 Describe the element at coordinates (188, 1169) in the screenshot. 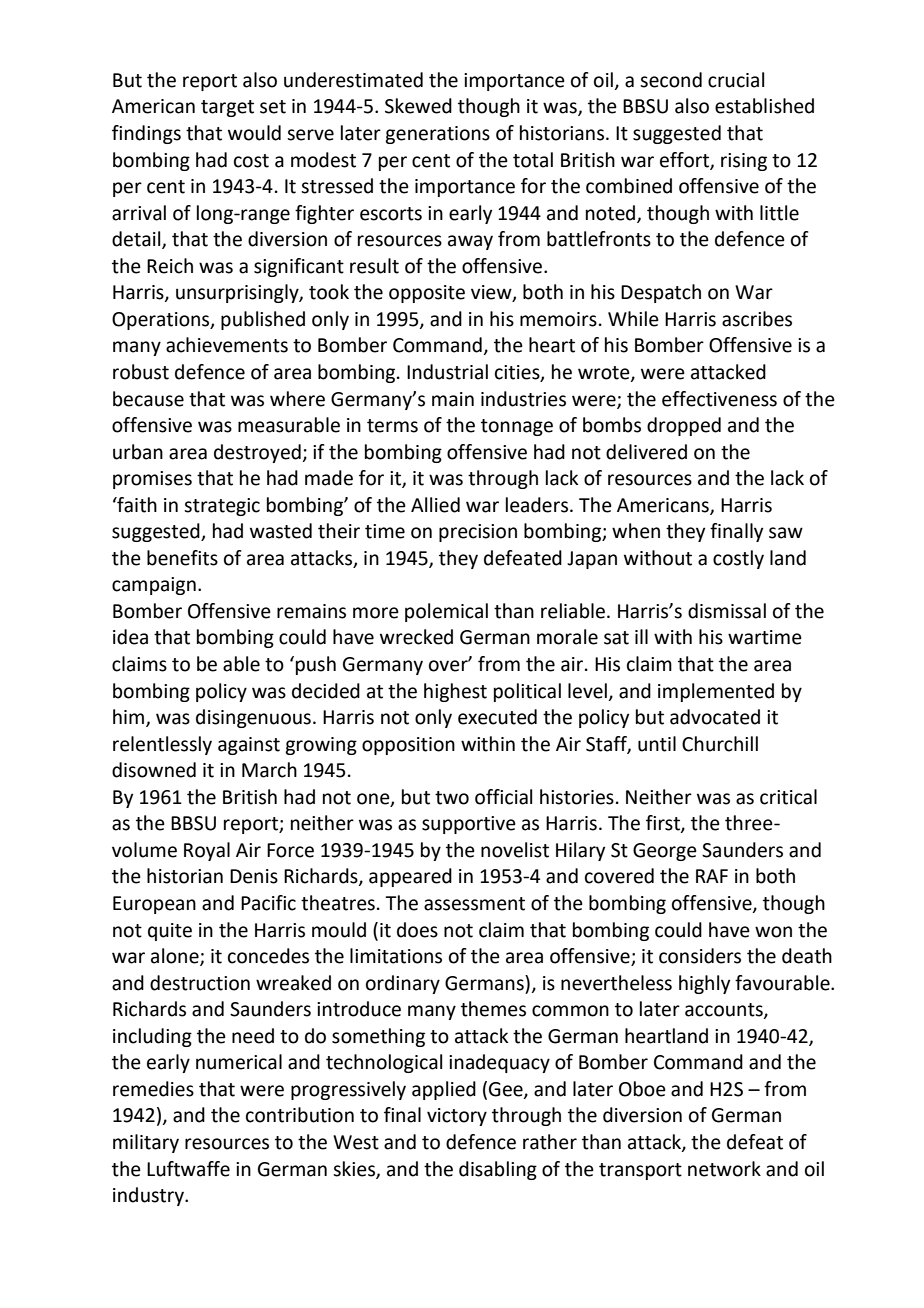

I see `Luftwaffe` at that location.
